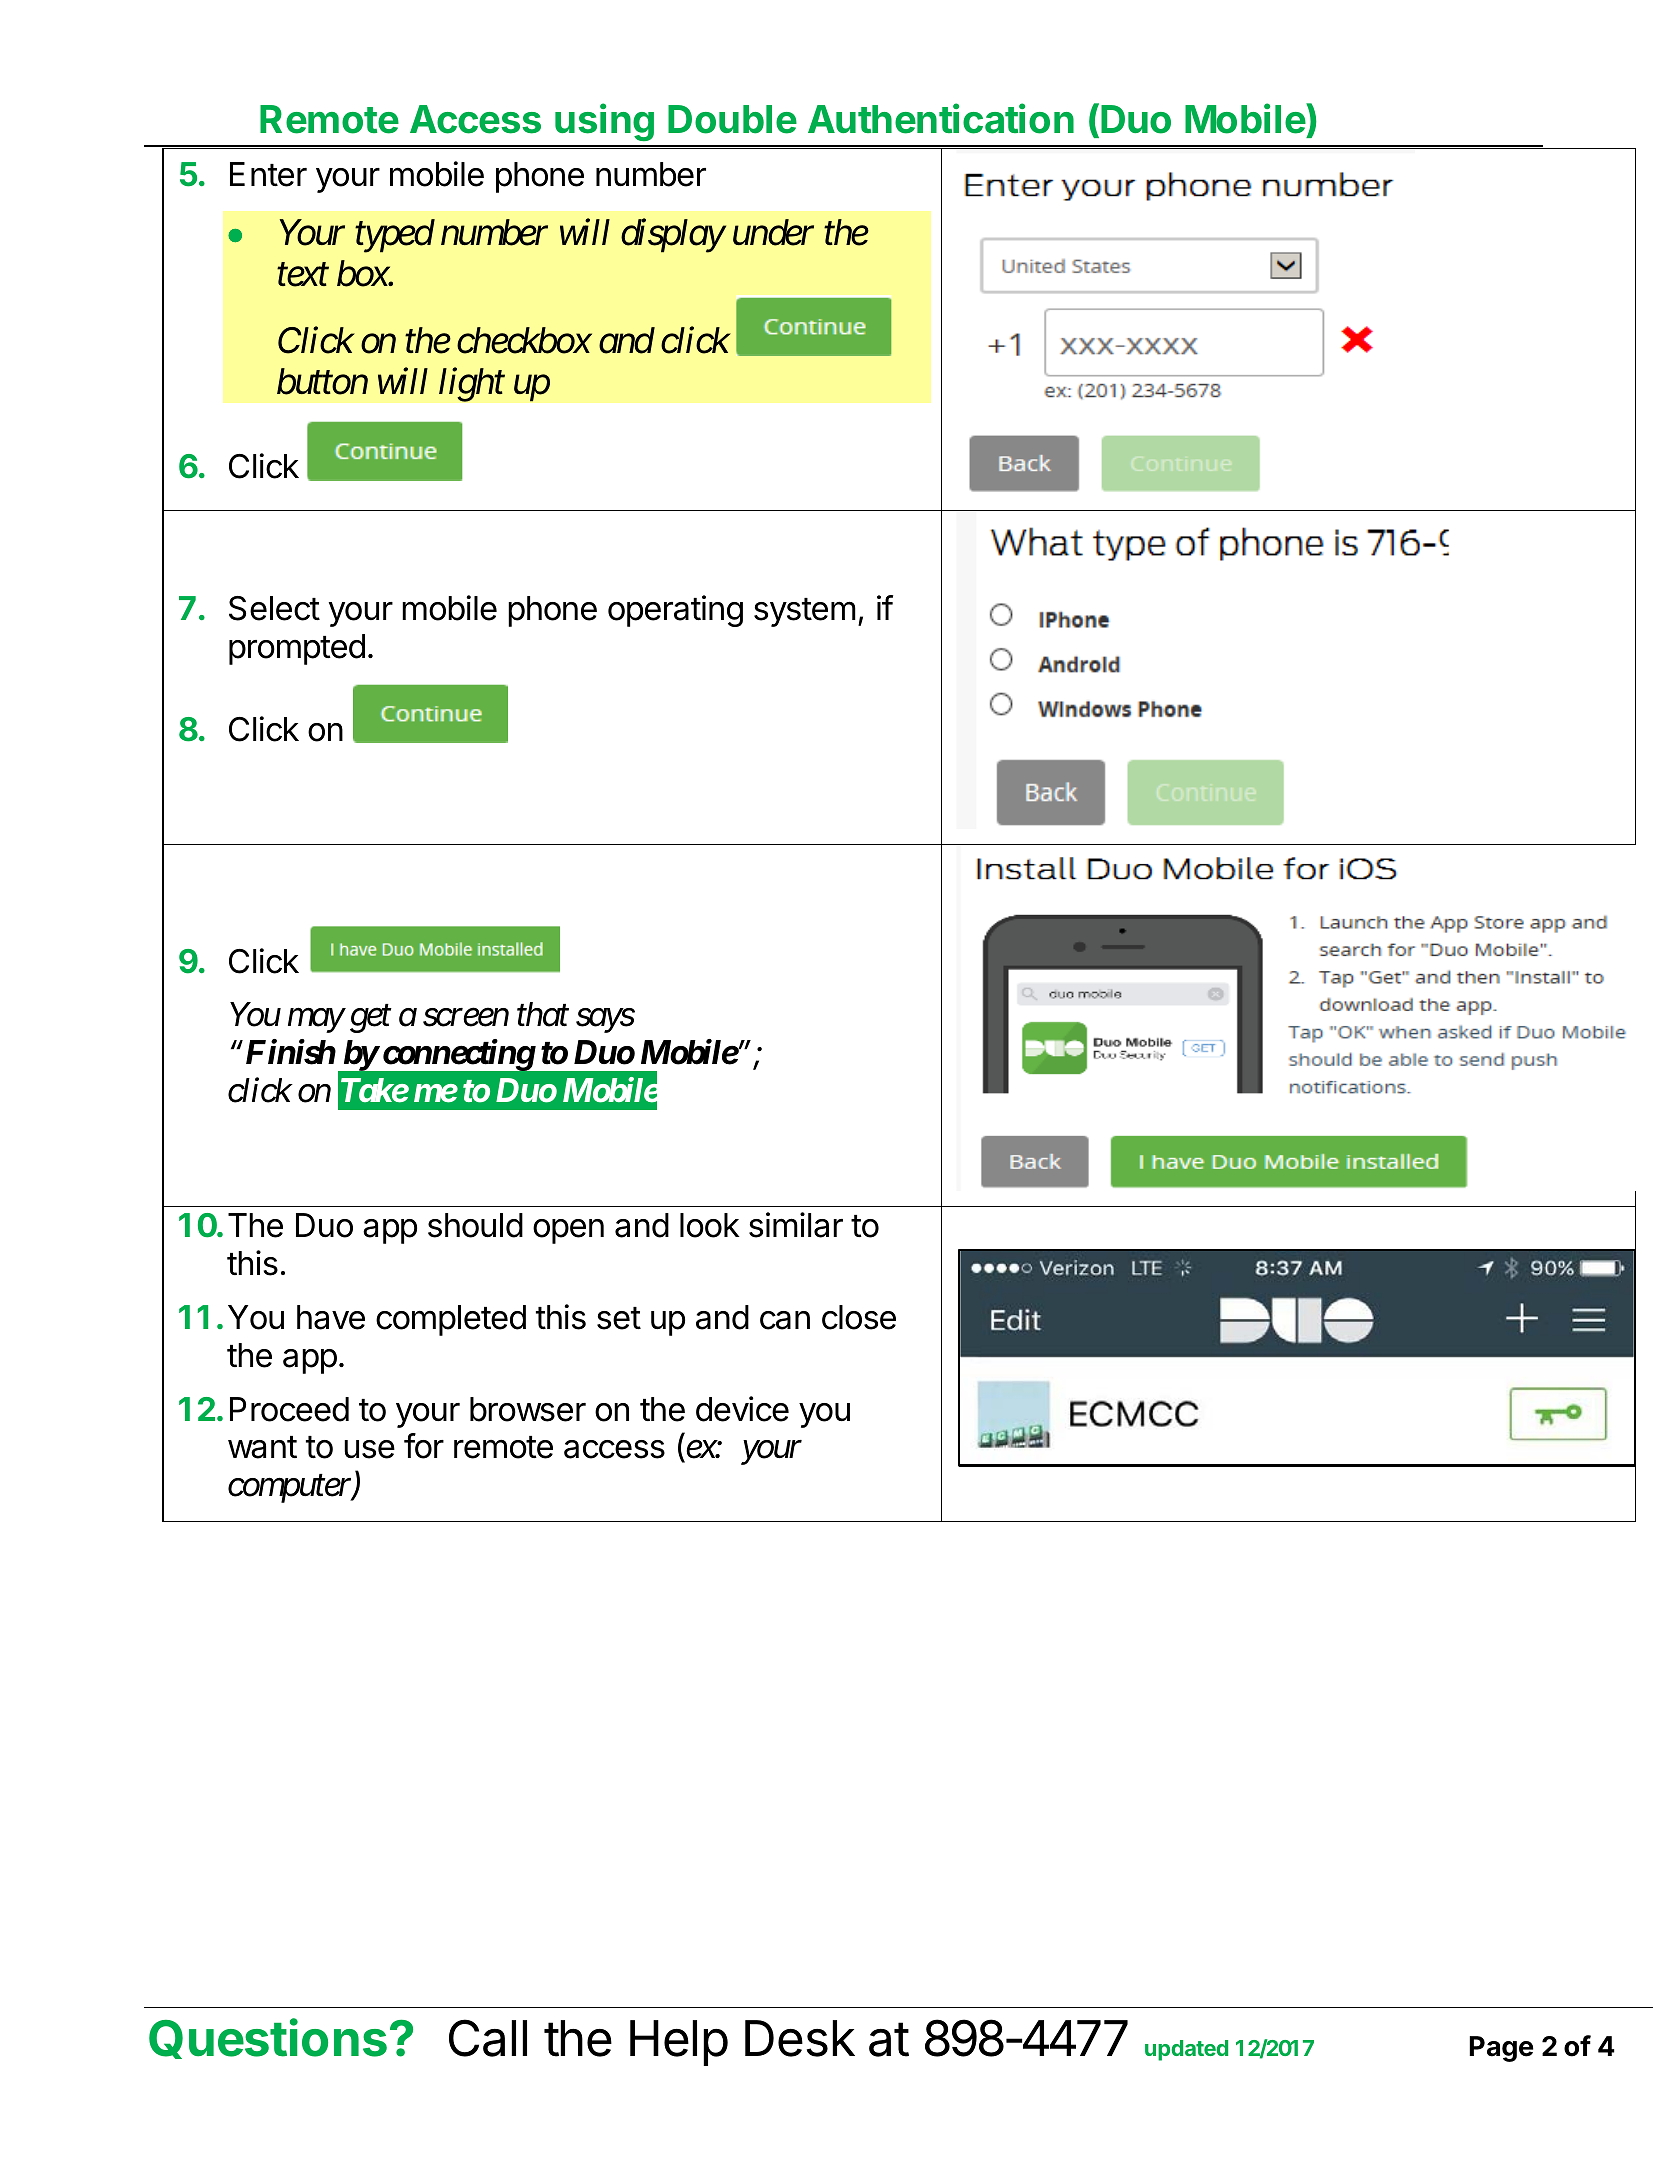  What do you see at coordinates (800, 2038) in the screenshot?
I see `Desk` at bounding box center [800, 2038].
